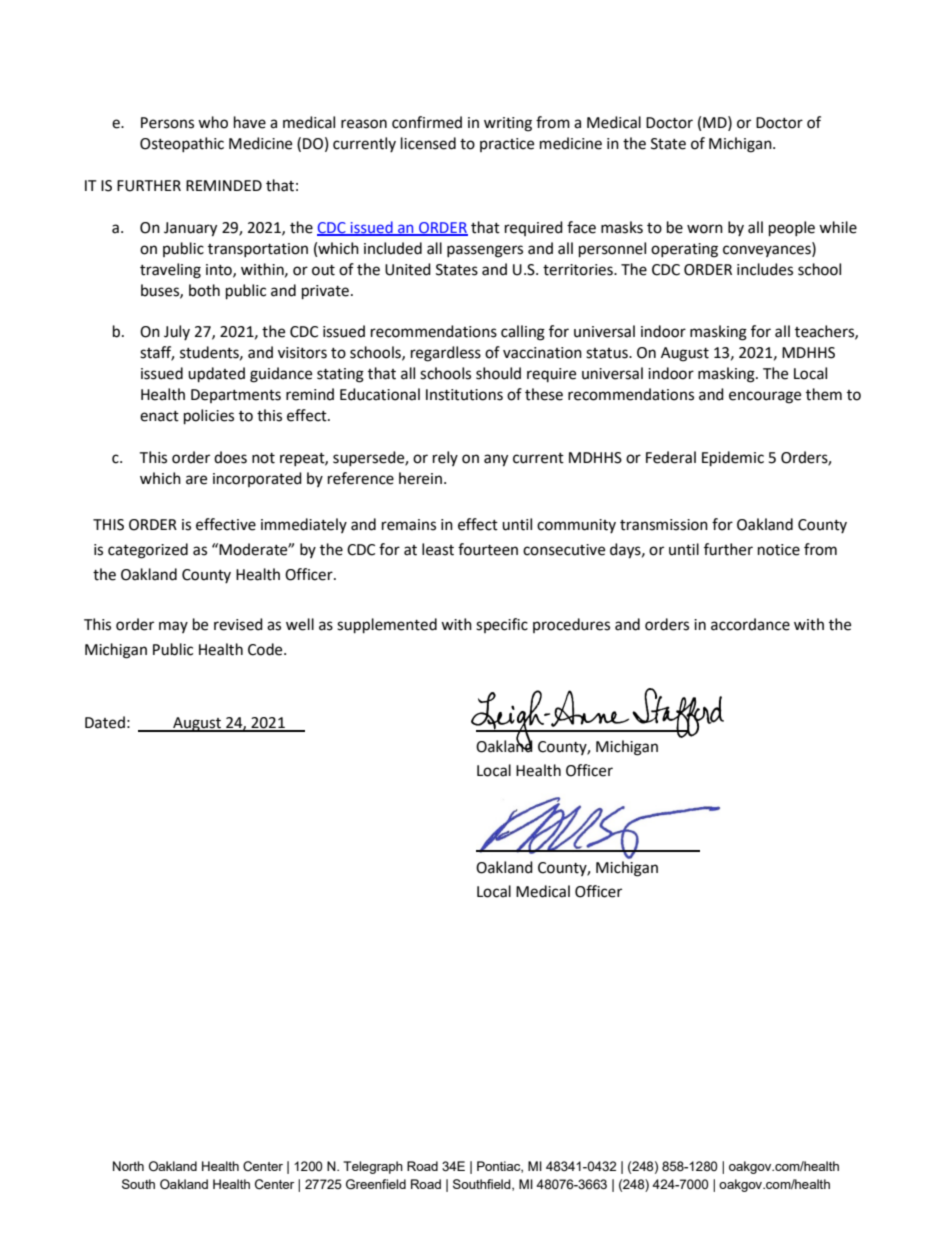 The image size is (952, 1233). Describe the element at coordinates (196, 480) in the page. I see `are` at that location.
